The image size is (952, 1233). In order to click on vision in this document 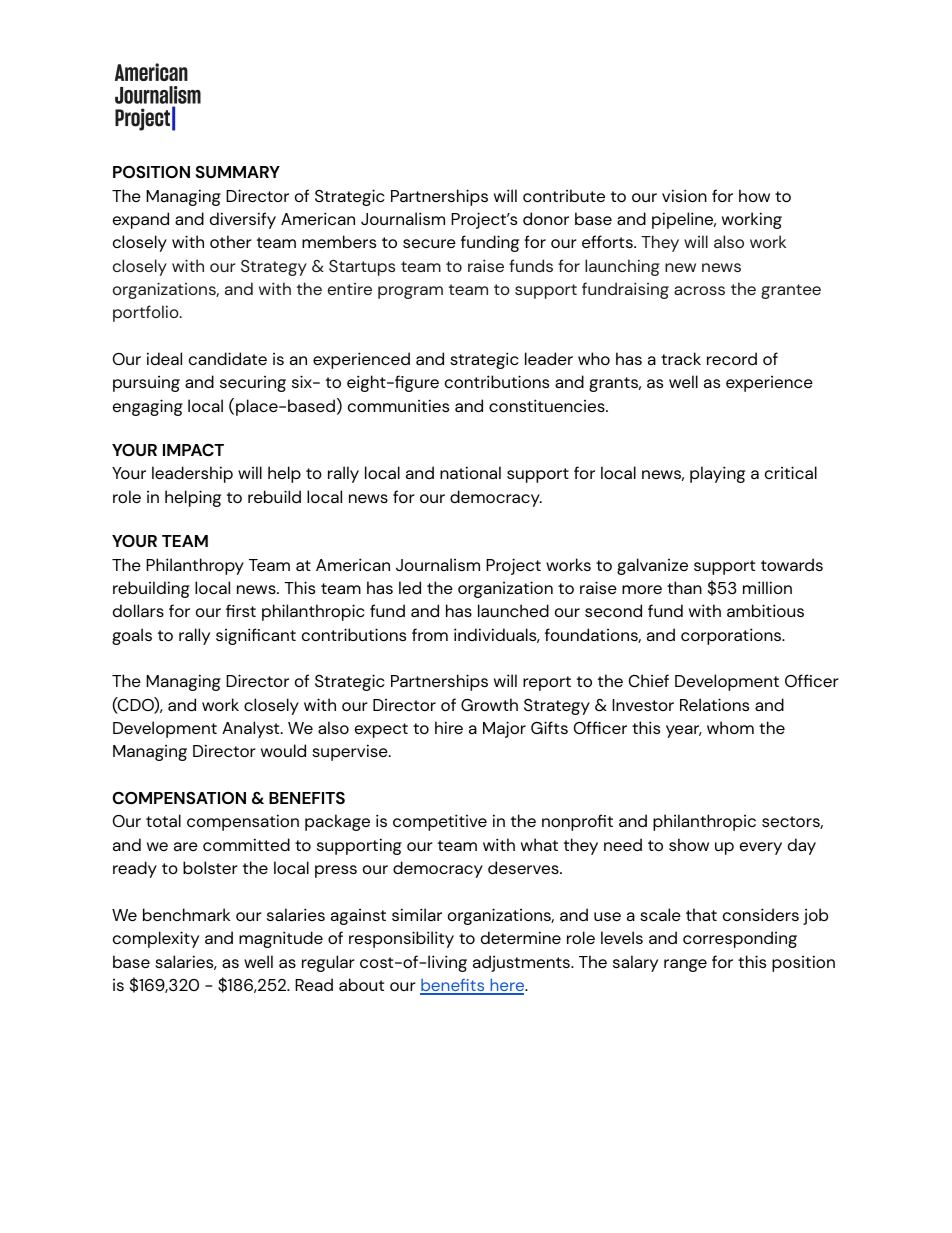, I will do `click(684, 195)`.
